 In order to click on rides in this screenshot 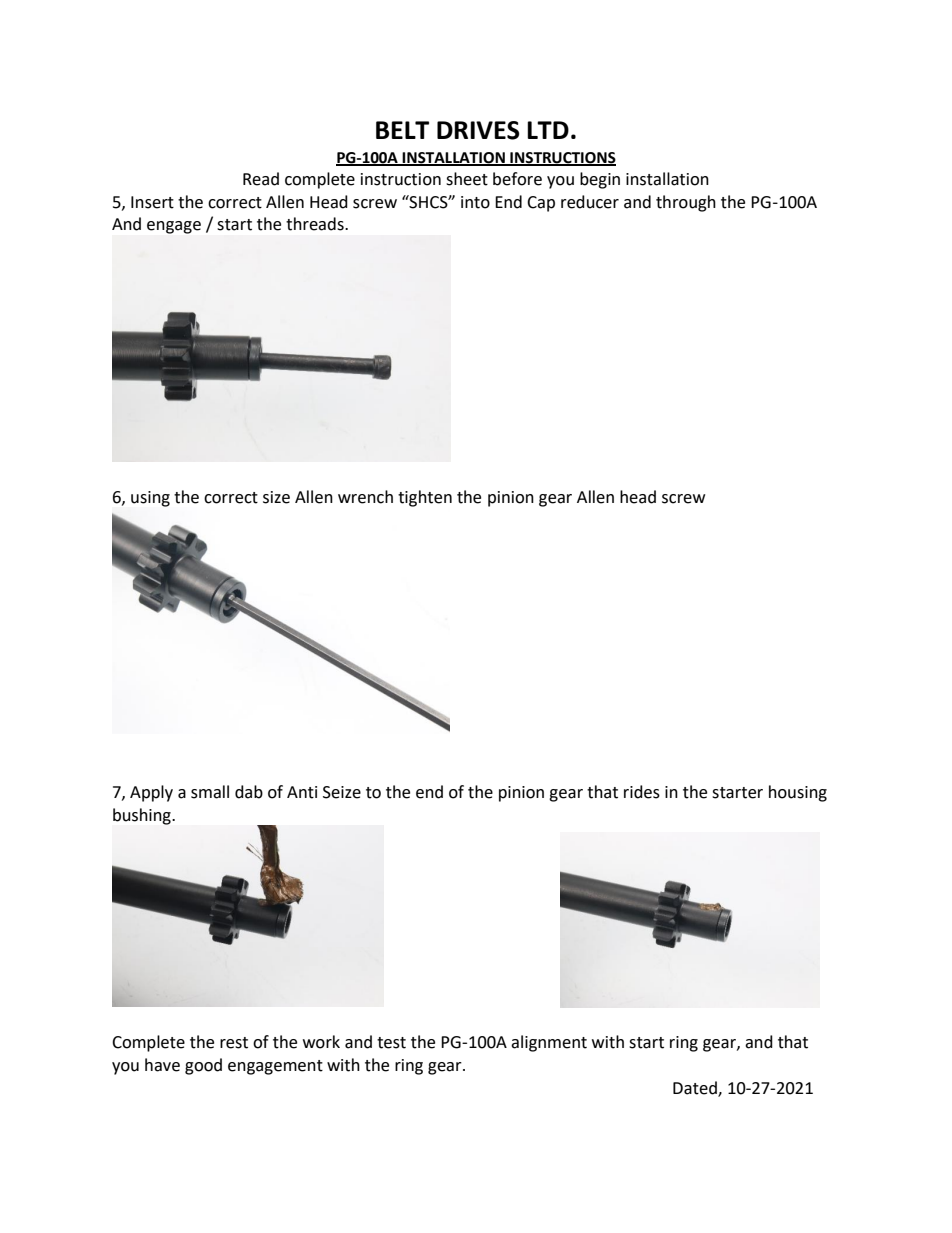, I will do `click(642, 792)`.
